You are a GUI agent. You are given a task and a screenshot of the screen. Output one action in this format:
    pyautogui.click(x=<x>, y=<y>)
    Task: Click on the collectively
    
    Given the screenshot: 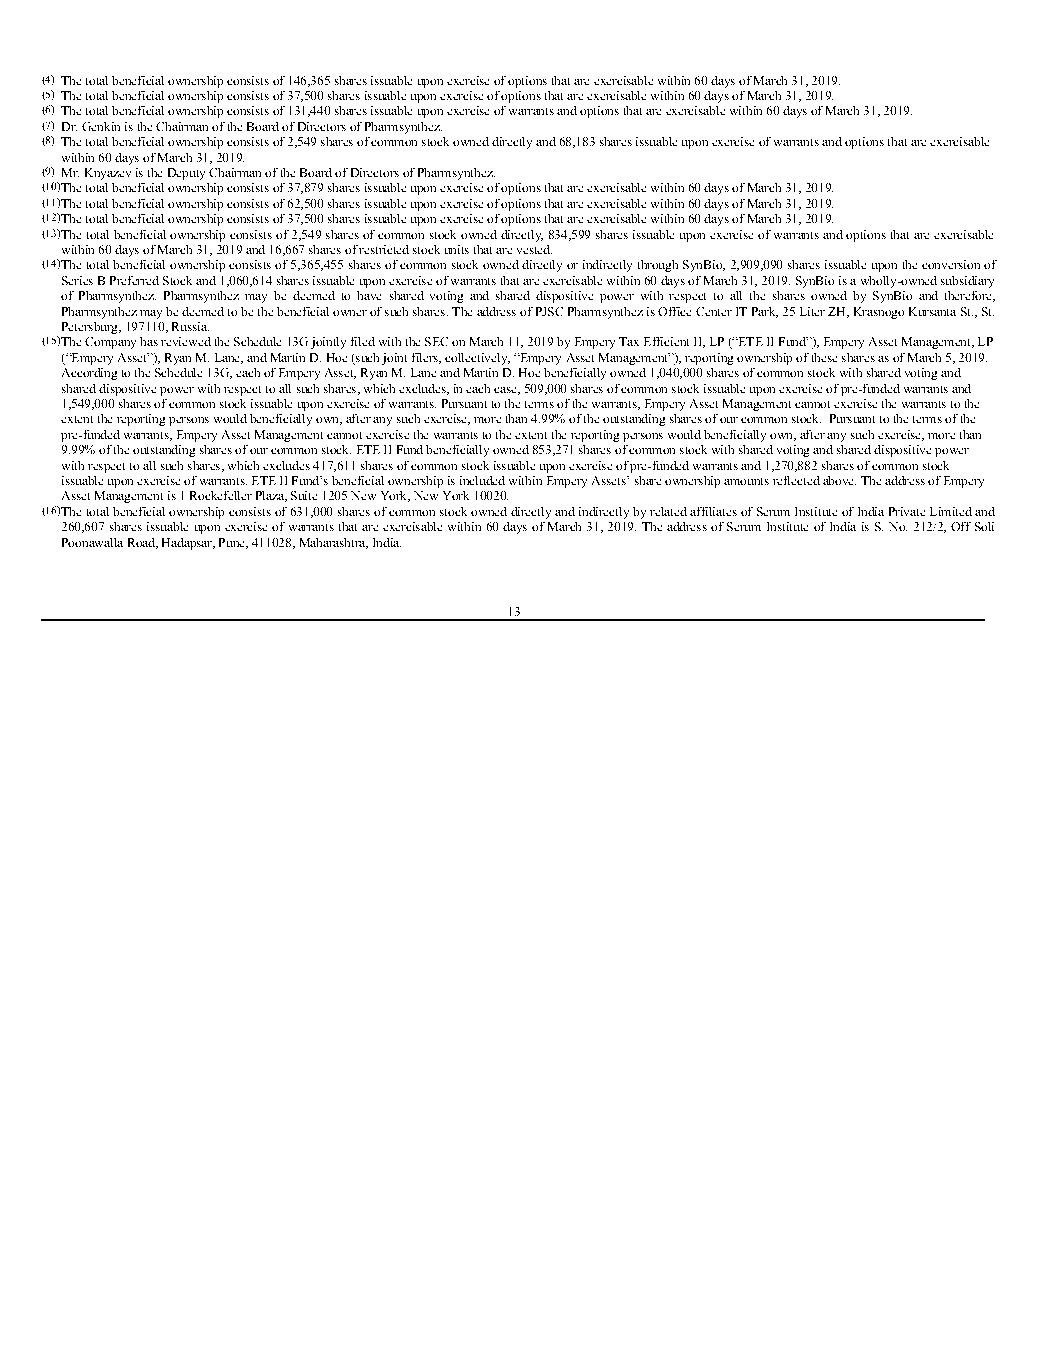 What is the action you would take?
    pyautogui.click(x=477, y=359)
